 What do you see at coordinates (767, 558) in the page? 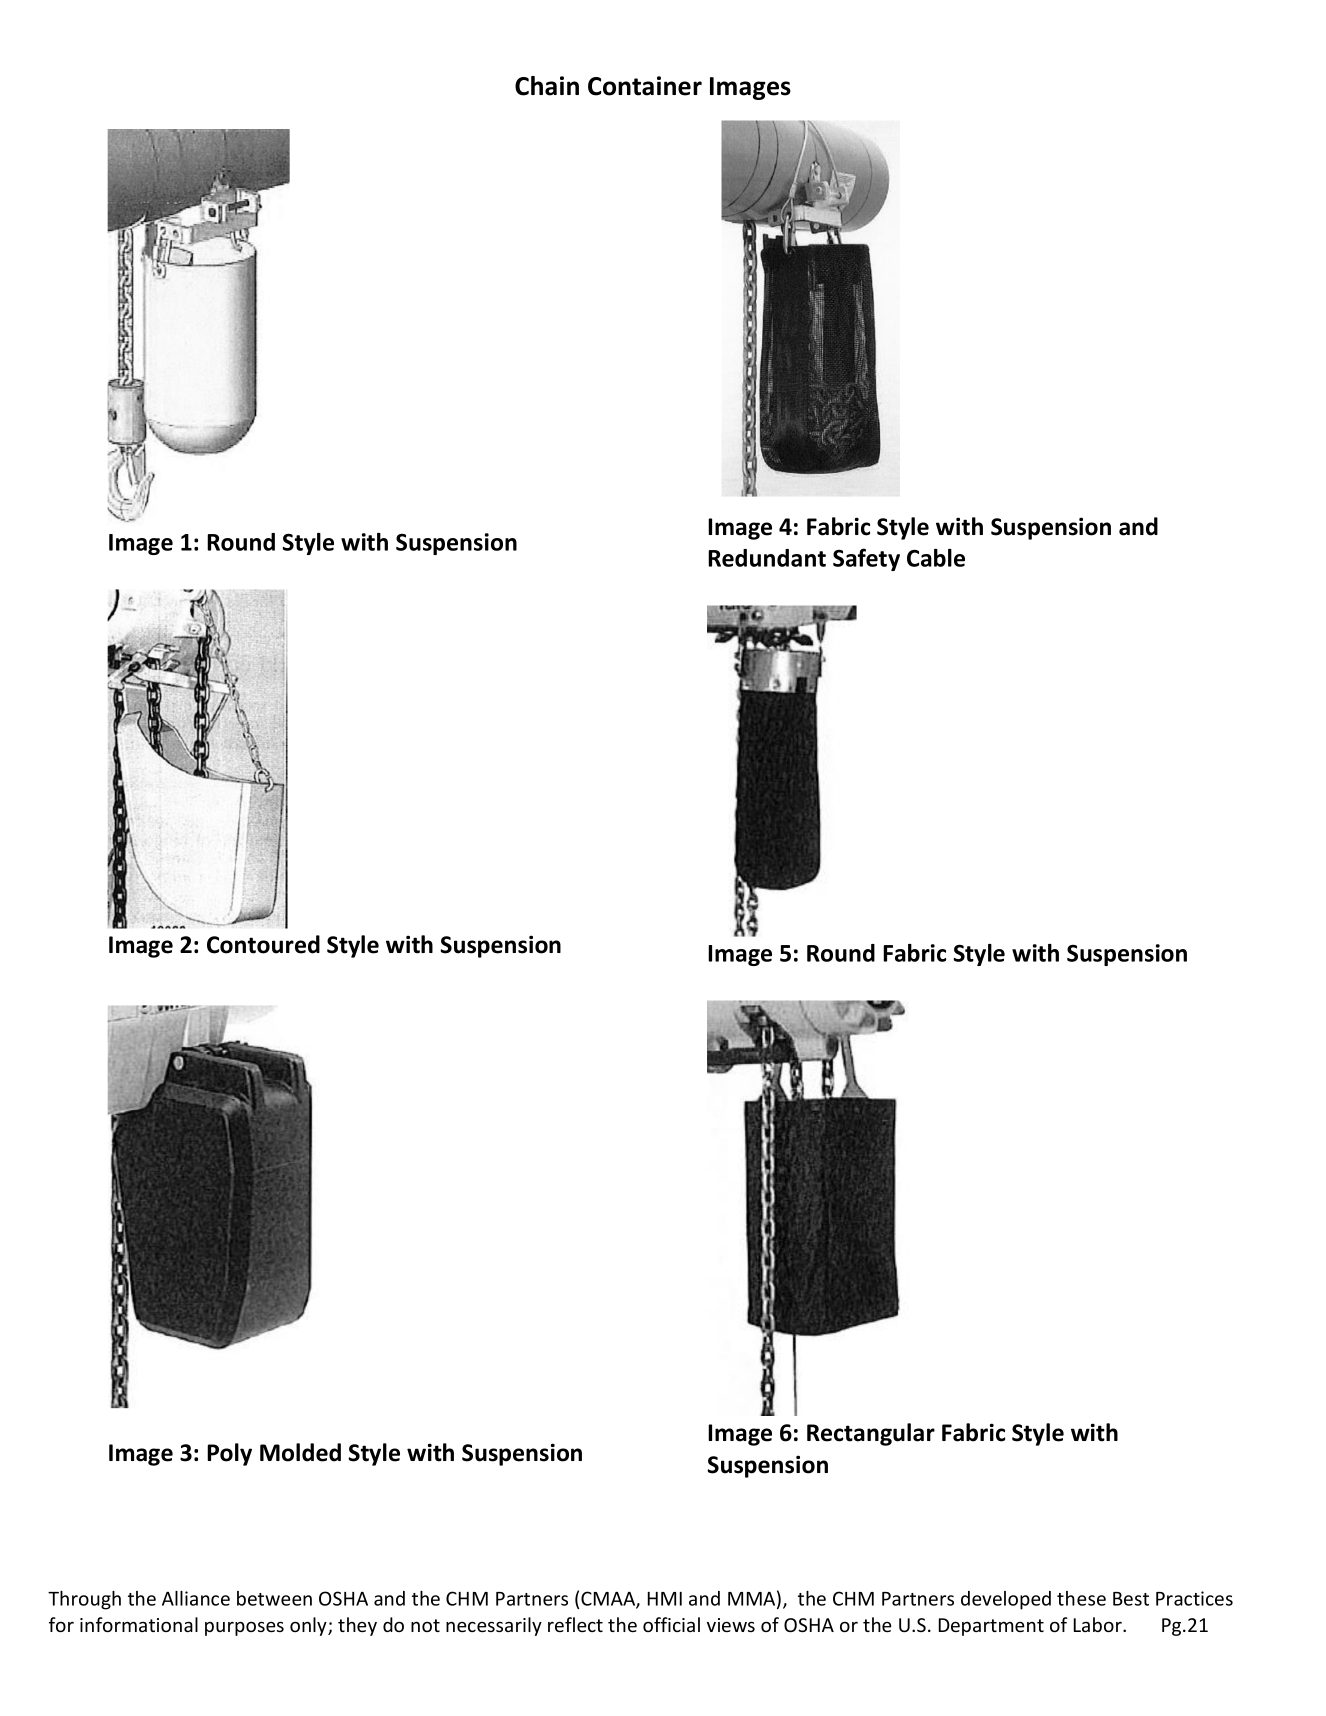
I see `Redundant` at bounding box center [767, 558].
